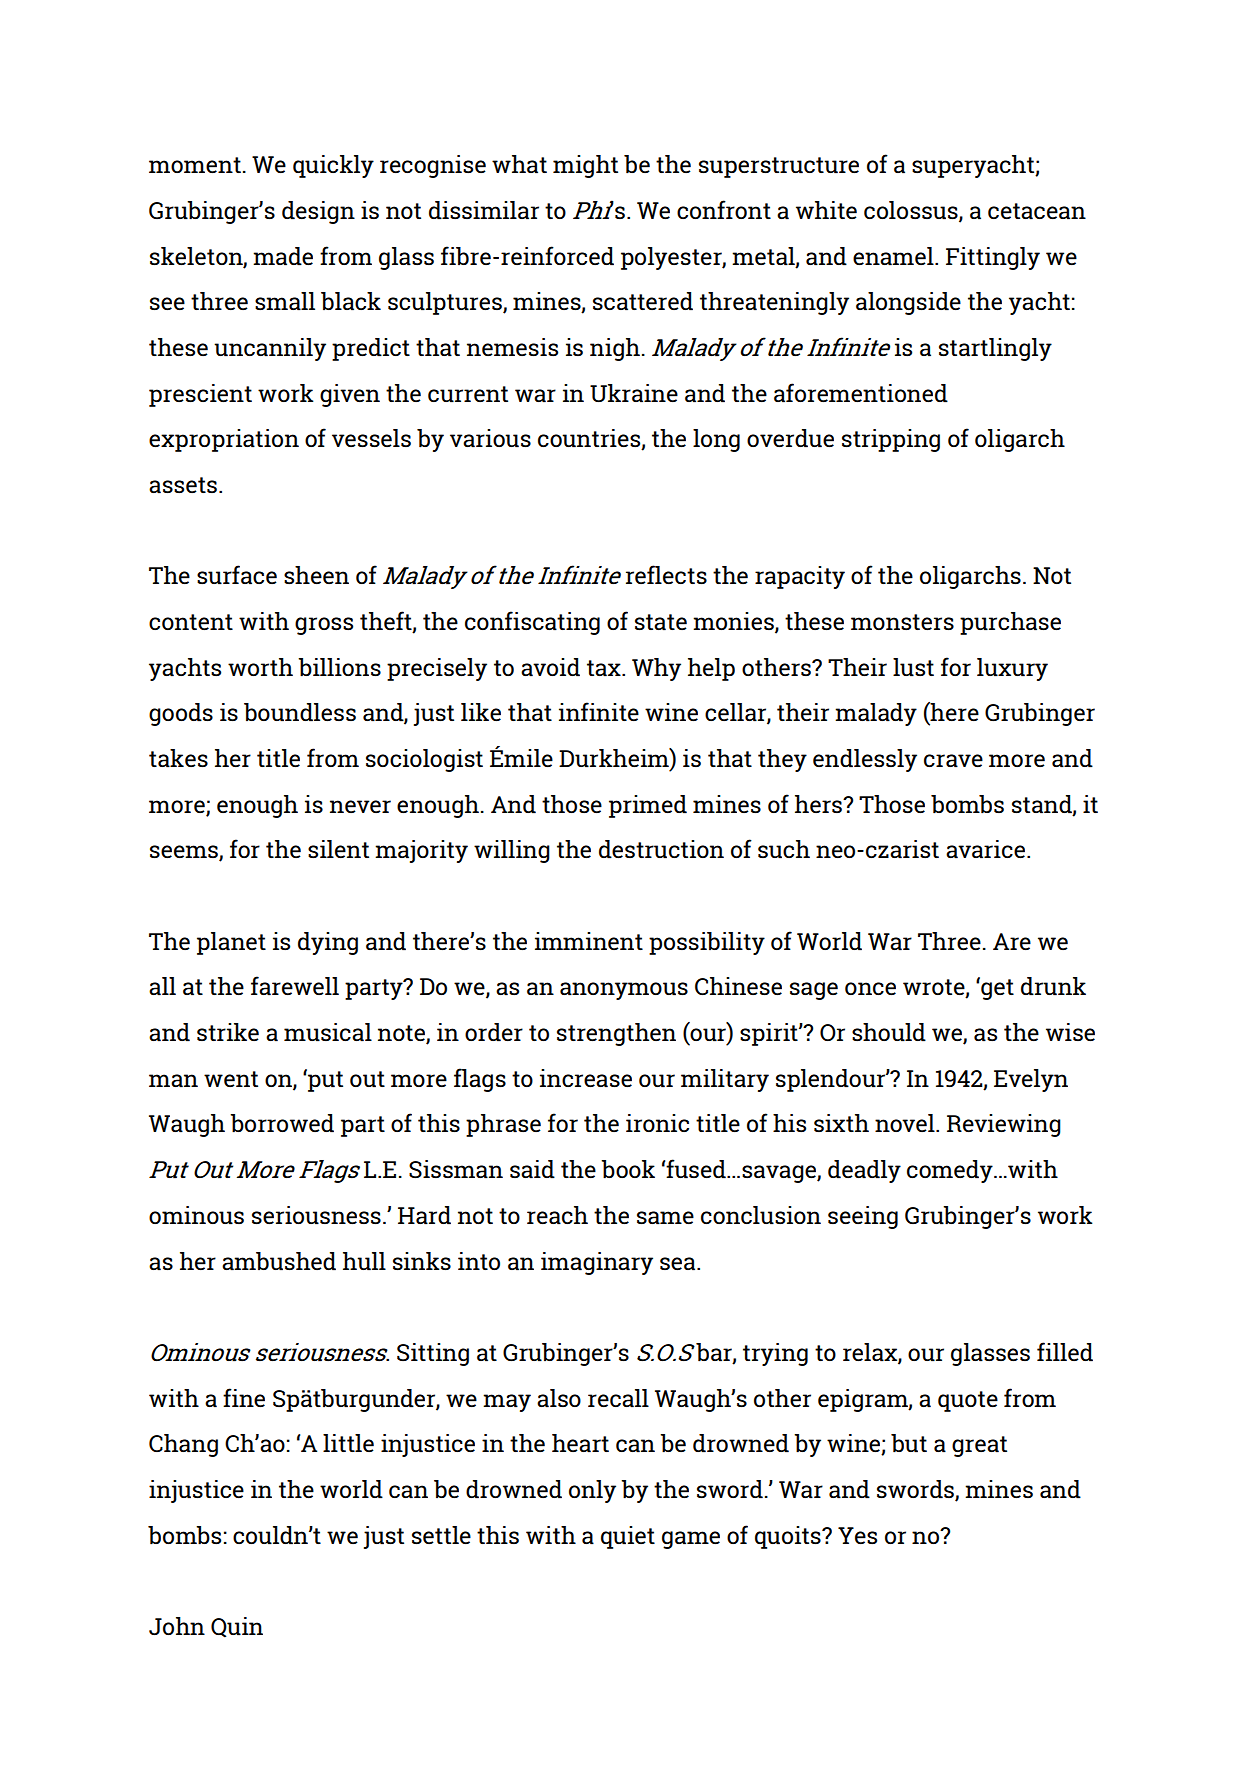  Describe the element at coordinates (979, 1446) in the image. I see `great` at that location.
